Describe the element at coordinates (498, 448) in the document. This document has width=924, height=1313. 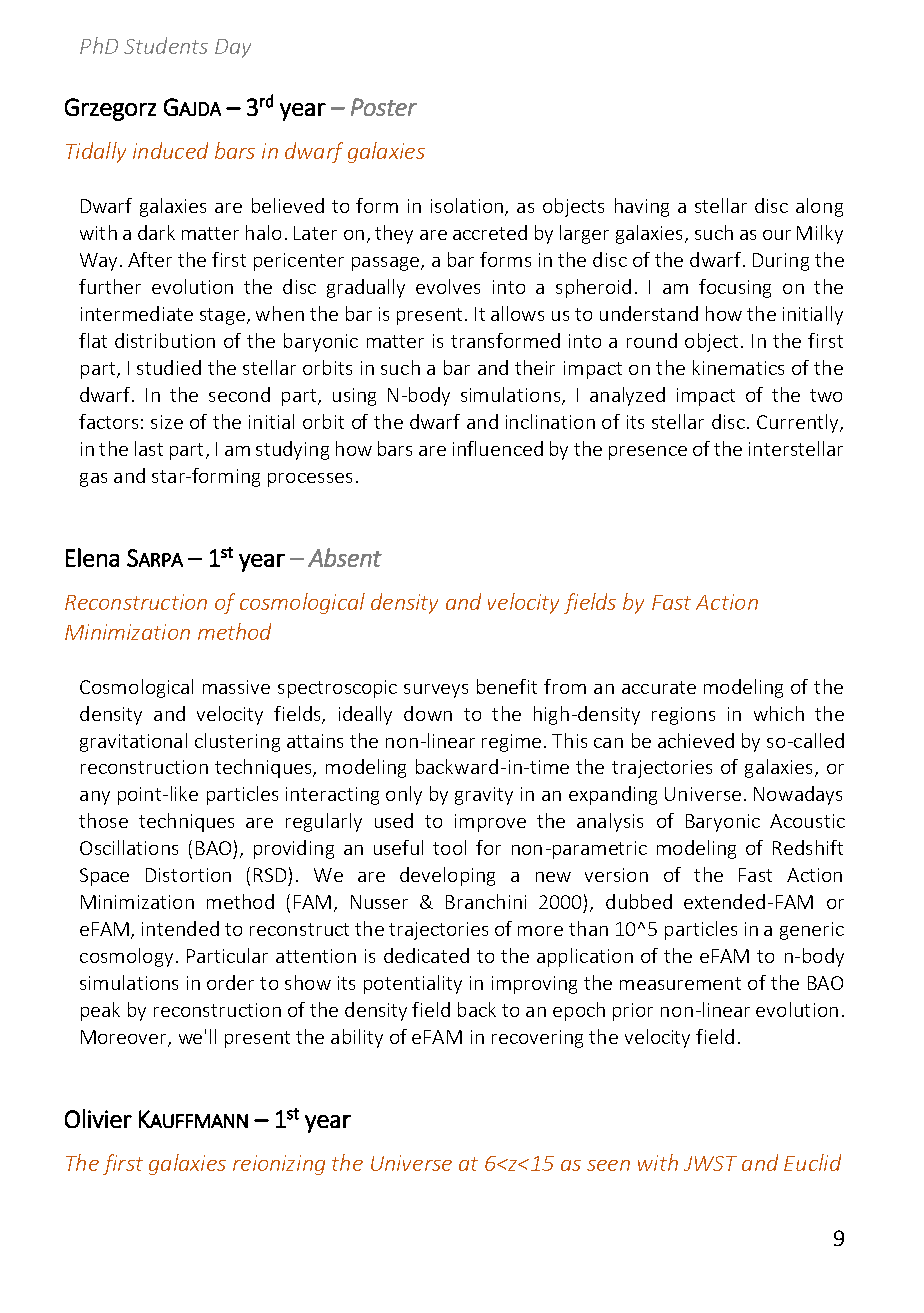
I see `influenced` at that location.
